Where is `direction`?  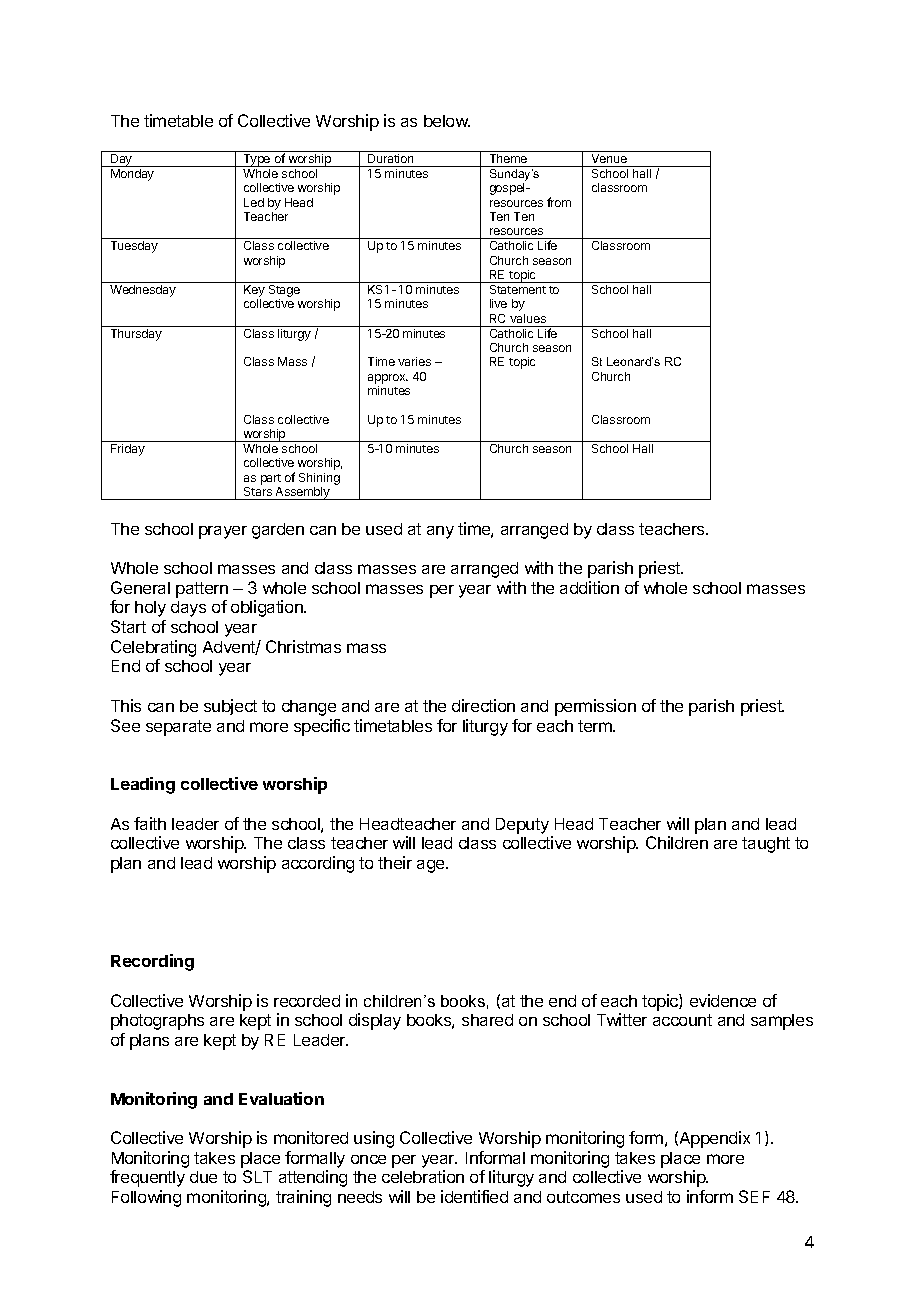 direction is located at coordinates (483, 705).
